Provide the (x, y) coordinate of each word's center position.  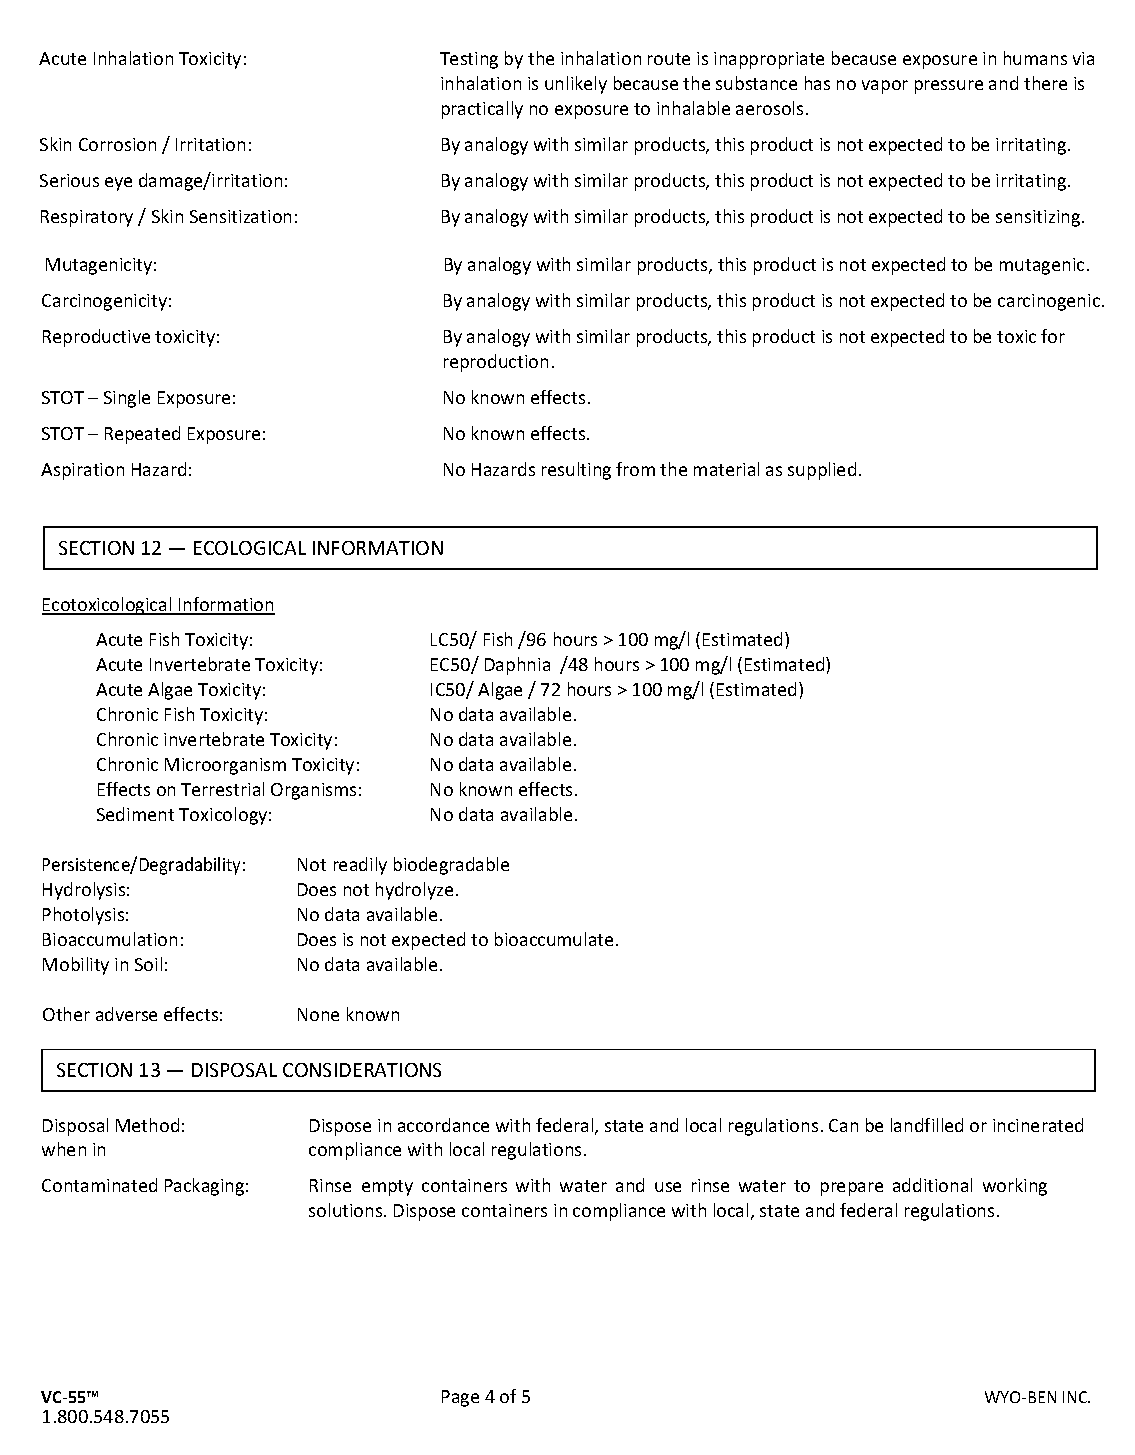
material (726, 469)
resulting (576, 471)
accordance (443, 1125)
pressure (949, 87)
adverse (126, 1014)
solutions (347, 1210)
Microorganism (225, 766)
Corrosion (117, 144)
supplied (822, 471)
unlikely (576, 85)
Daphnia (517, 666)
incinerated (1038, 1125)
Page (460, 1398)
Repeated (142, 435)
